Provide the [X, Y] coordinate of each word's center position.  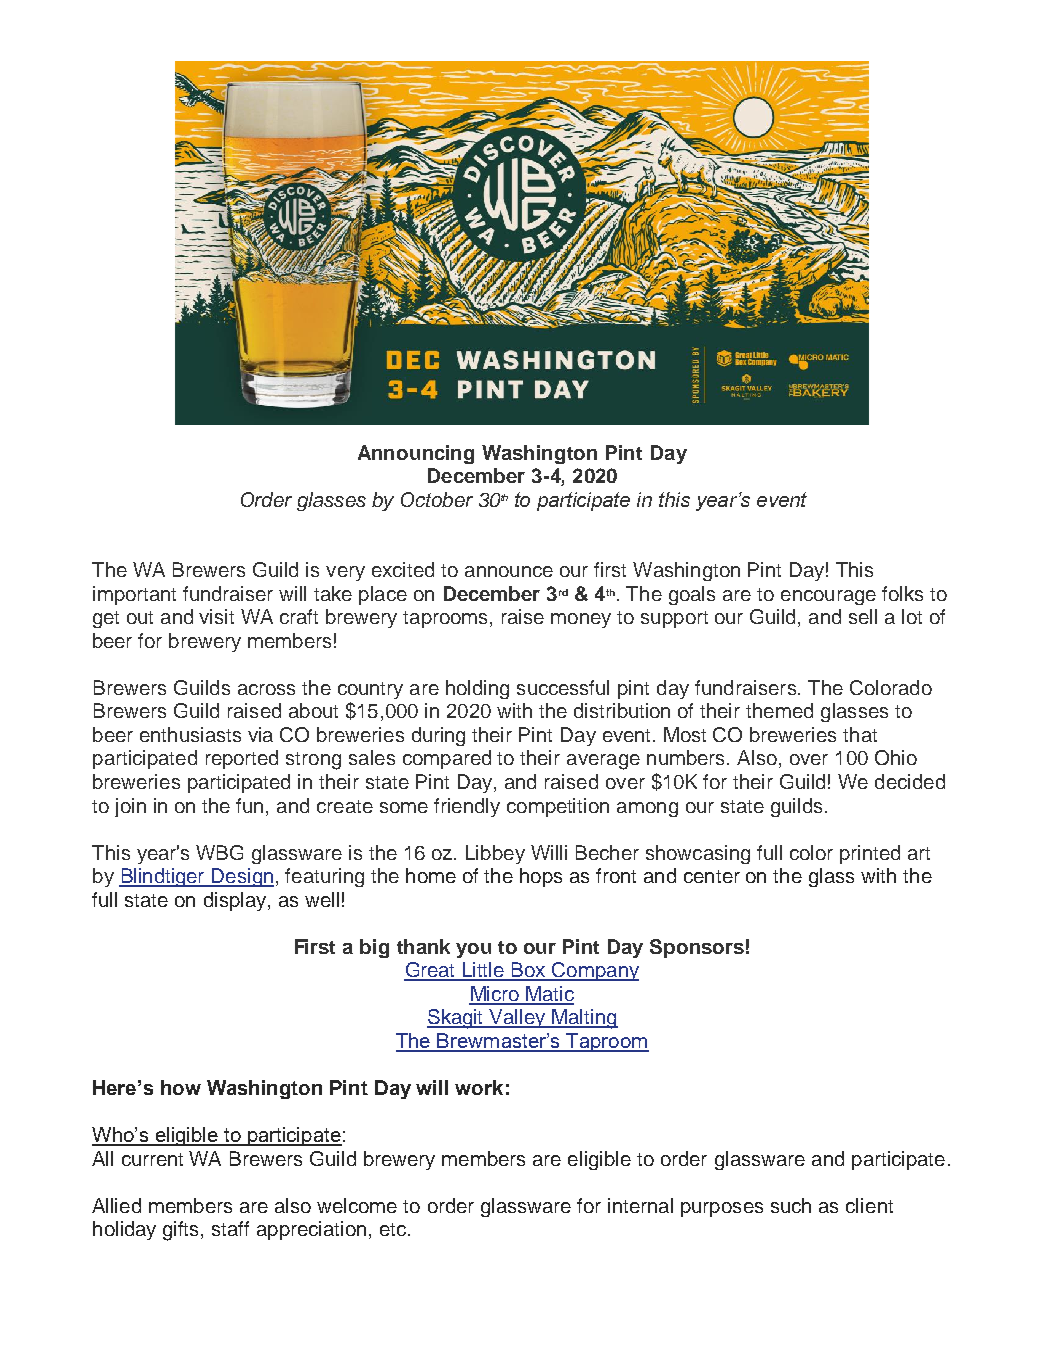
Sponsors [697, 948]
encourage [828, 597]
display [236, 901]
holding [477, 689]
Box [529, 971]
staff [230, 1228]
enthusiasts [190, 734]
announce [509, 571]
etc [393, 1229]
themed [779, 710]
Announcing [416, 454]
